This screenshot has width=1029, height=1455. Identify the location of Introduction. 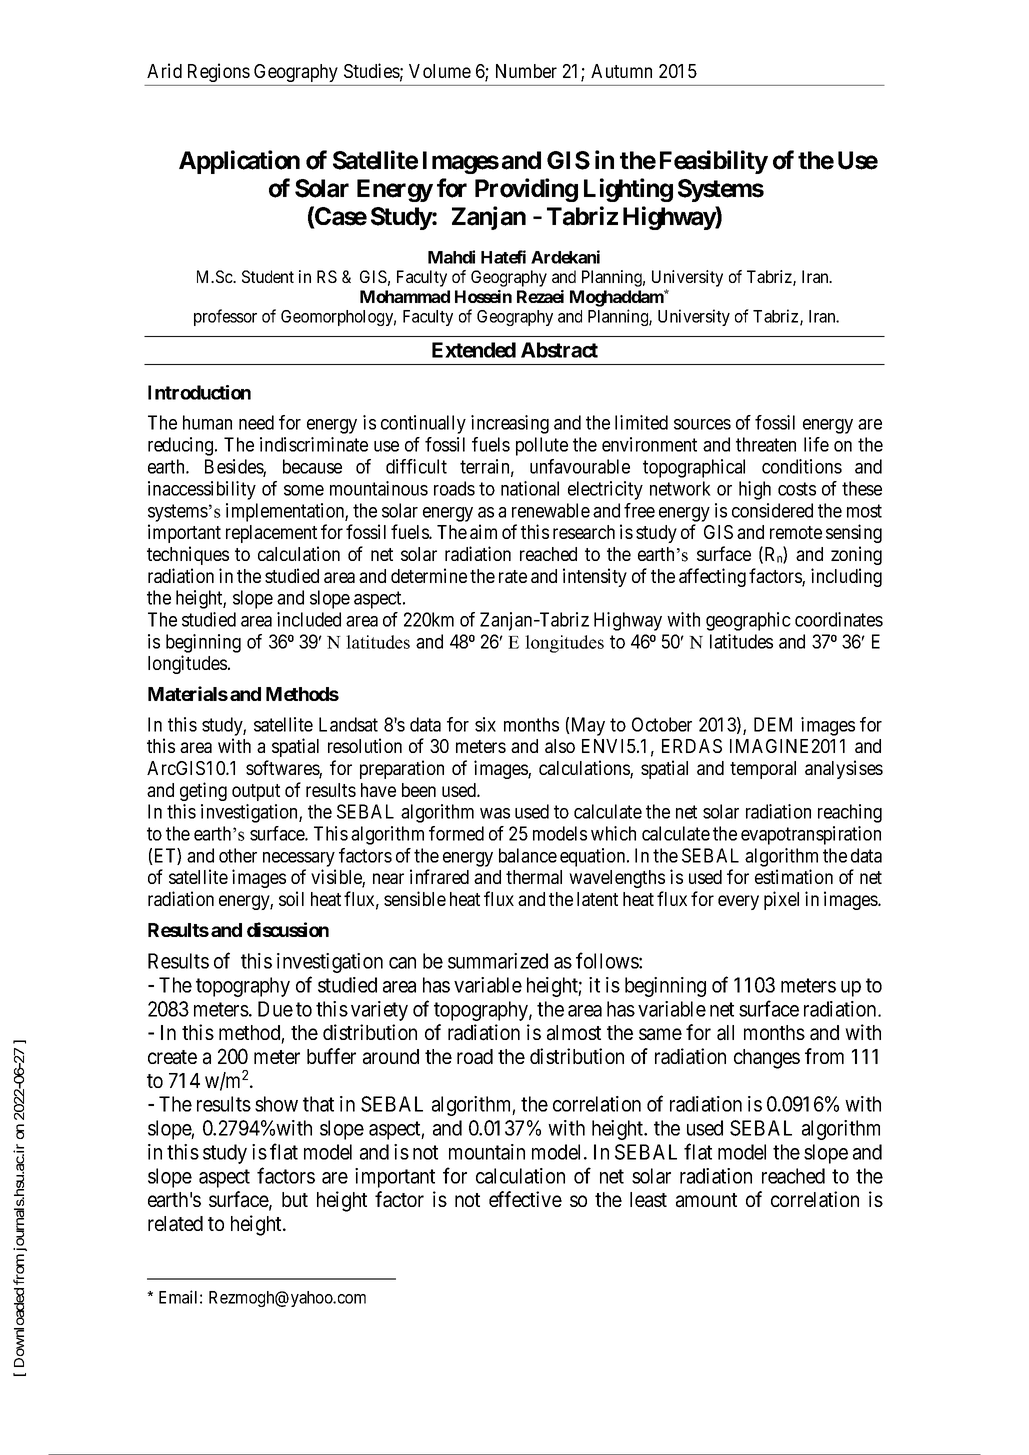
(199, 392).
